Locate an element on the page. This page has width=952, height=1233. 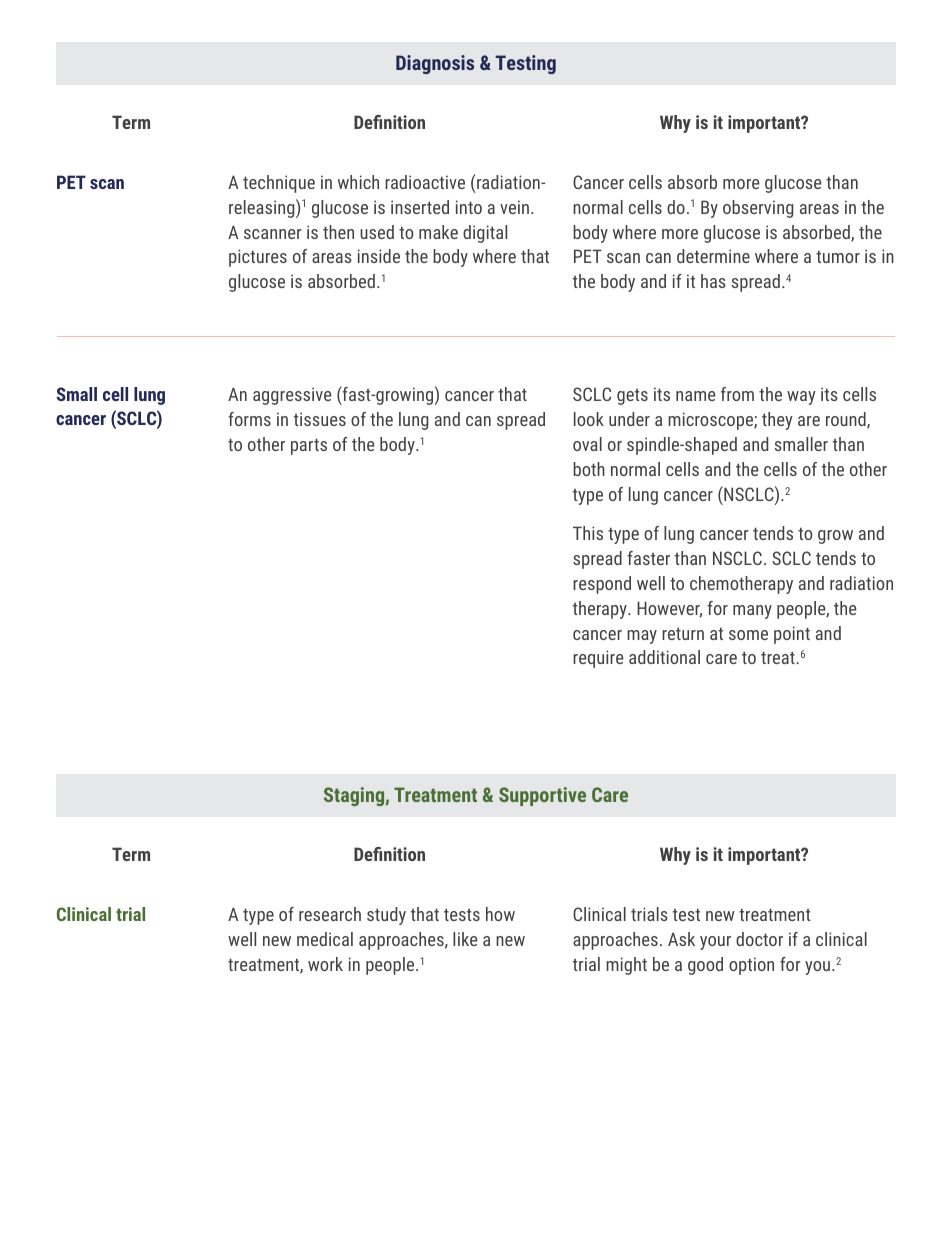
doctor is located at coordinates (759, 939).
